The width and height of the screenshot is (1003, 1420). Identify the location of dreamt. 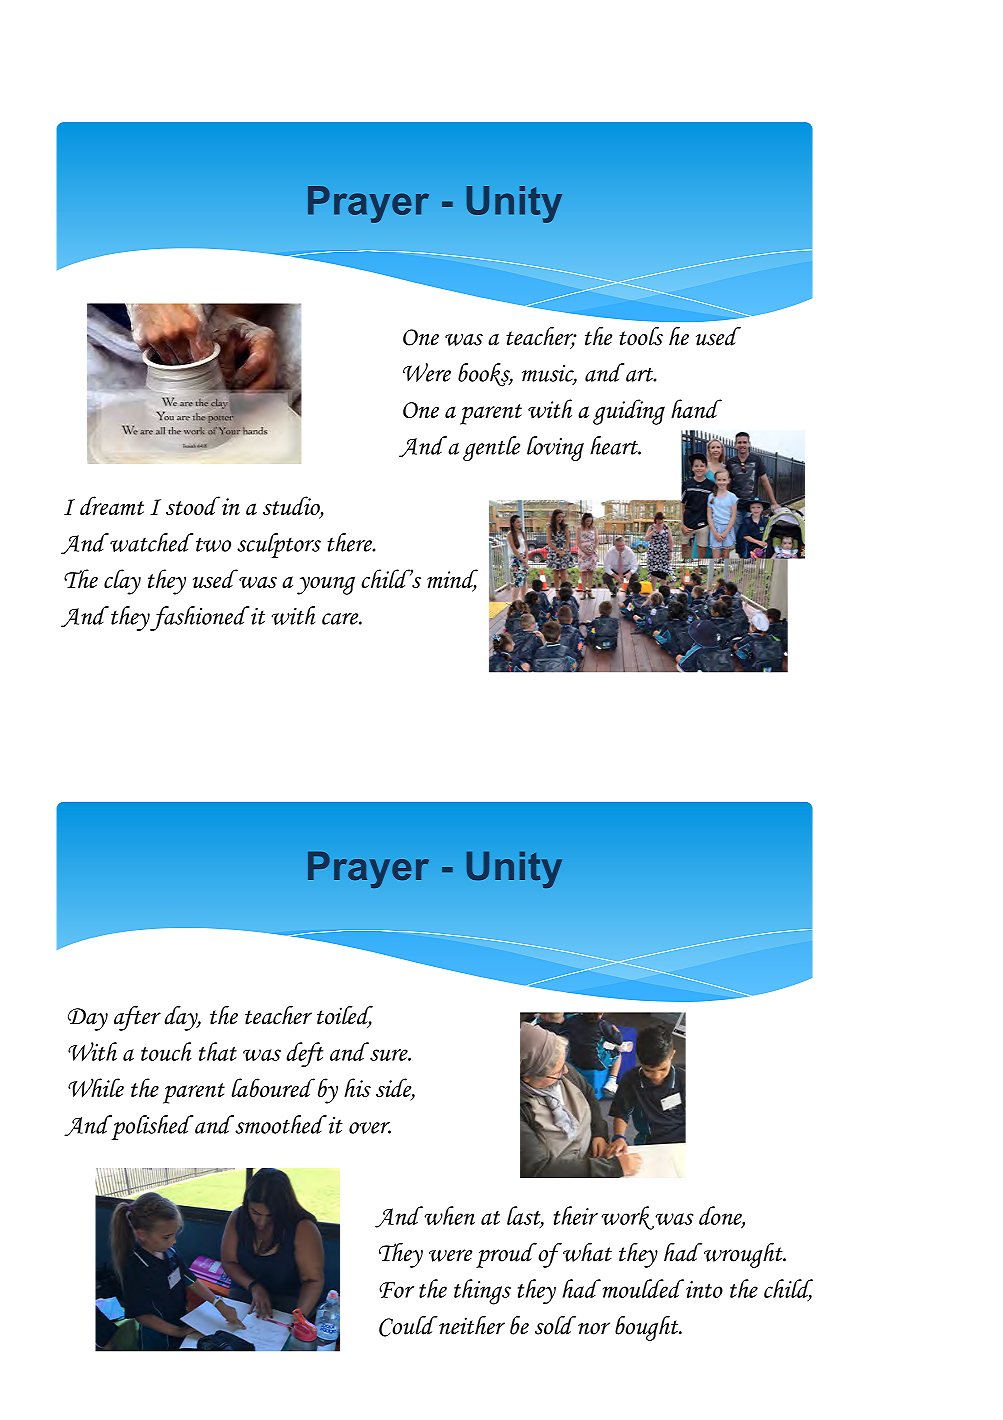
(112, 505).
